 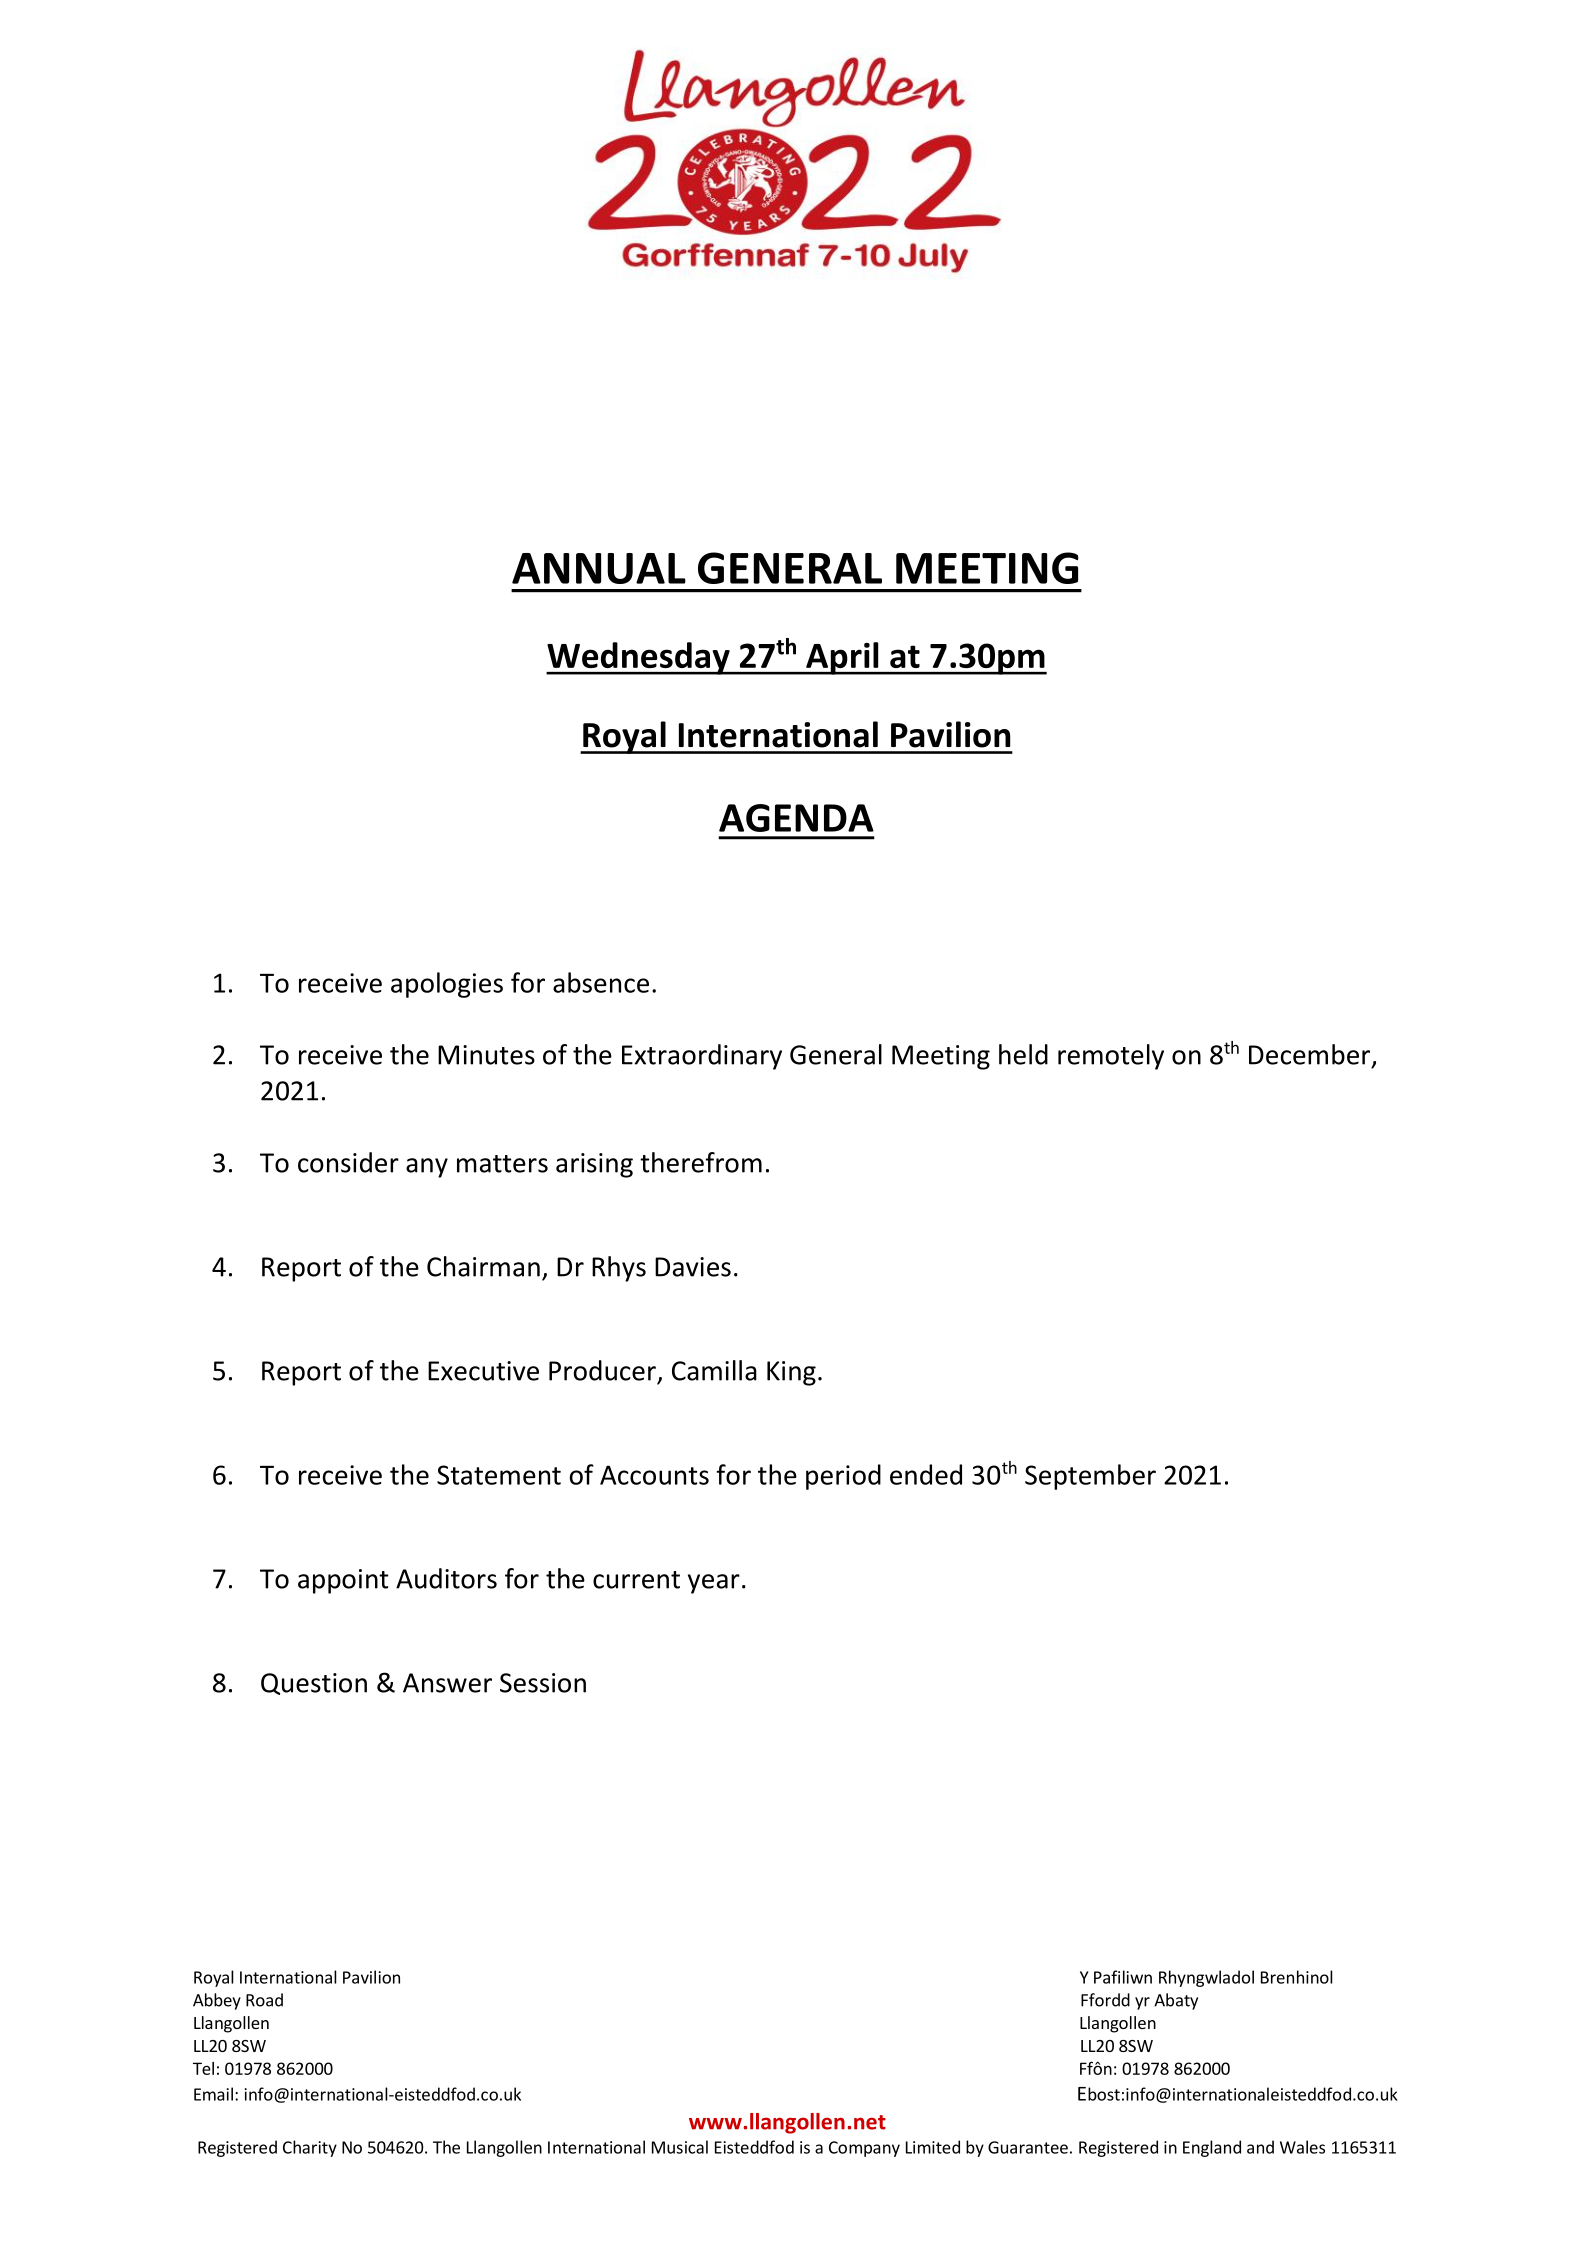 What do you see at coordinates (310, 2148) in the image?
I see `Charity` at bounding box center [310, 2148].
